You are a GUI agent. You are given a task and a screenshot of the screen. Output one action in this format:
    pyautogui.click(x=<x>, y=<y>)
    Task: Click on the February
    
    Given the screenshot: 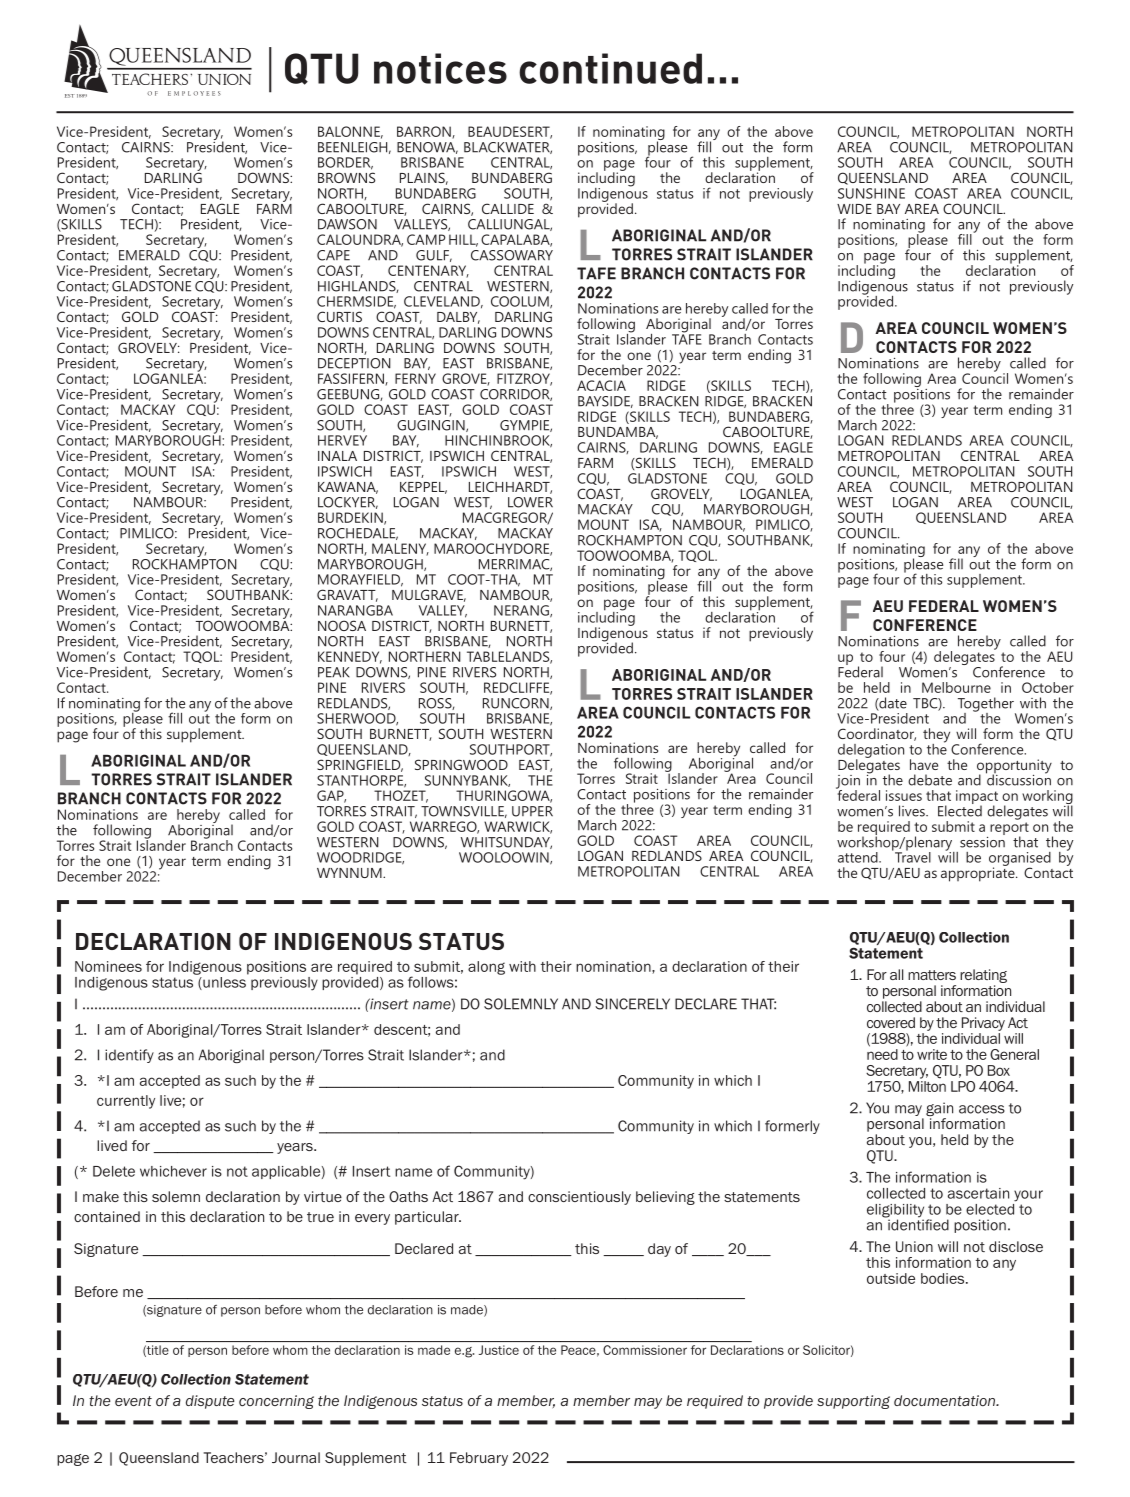 What is the action you would take?
    pyautogui.click(x=479, y=1459)
